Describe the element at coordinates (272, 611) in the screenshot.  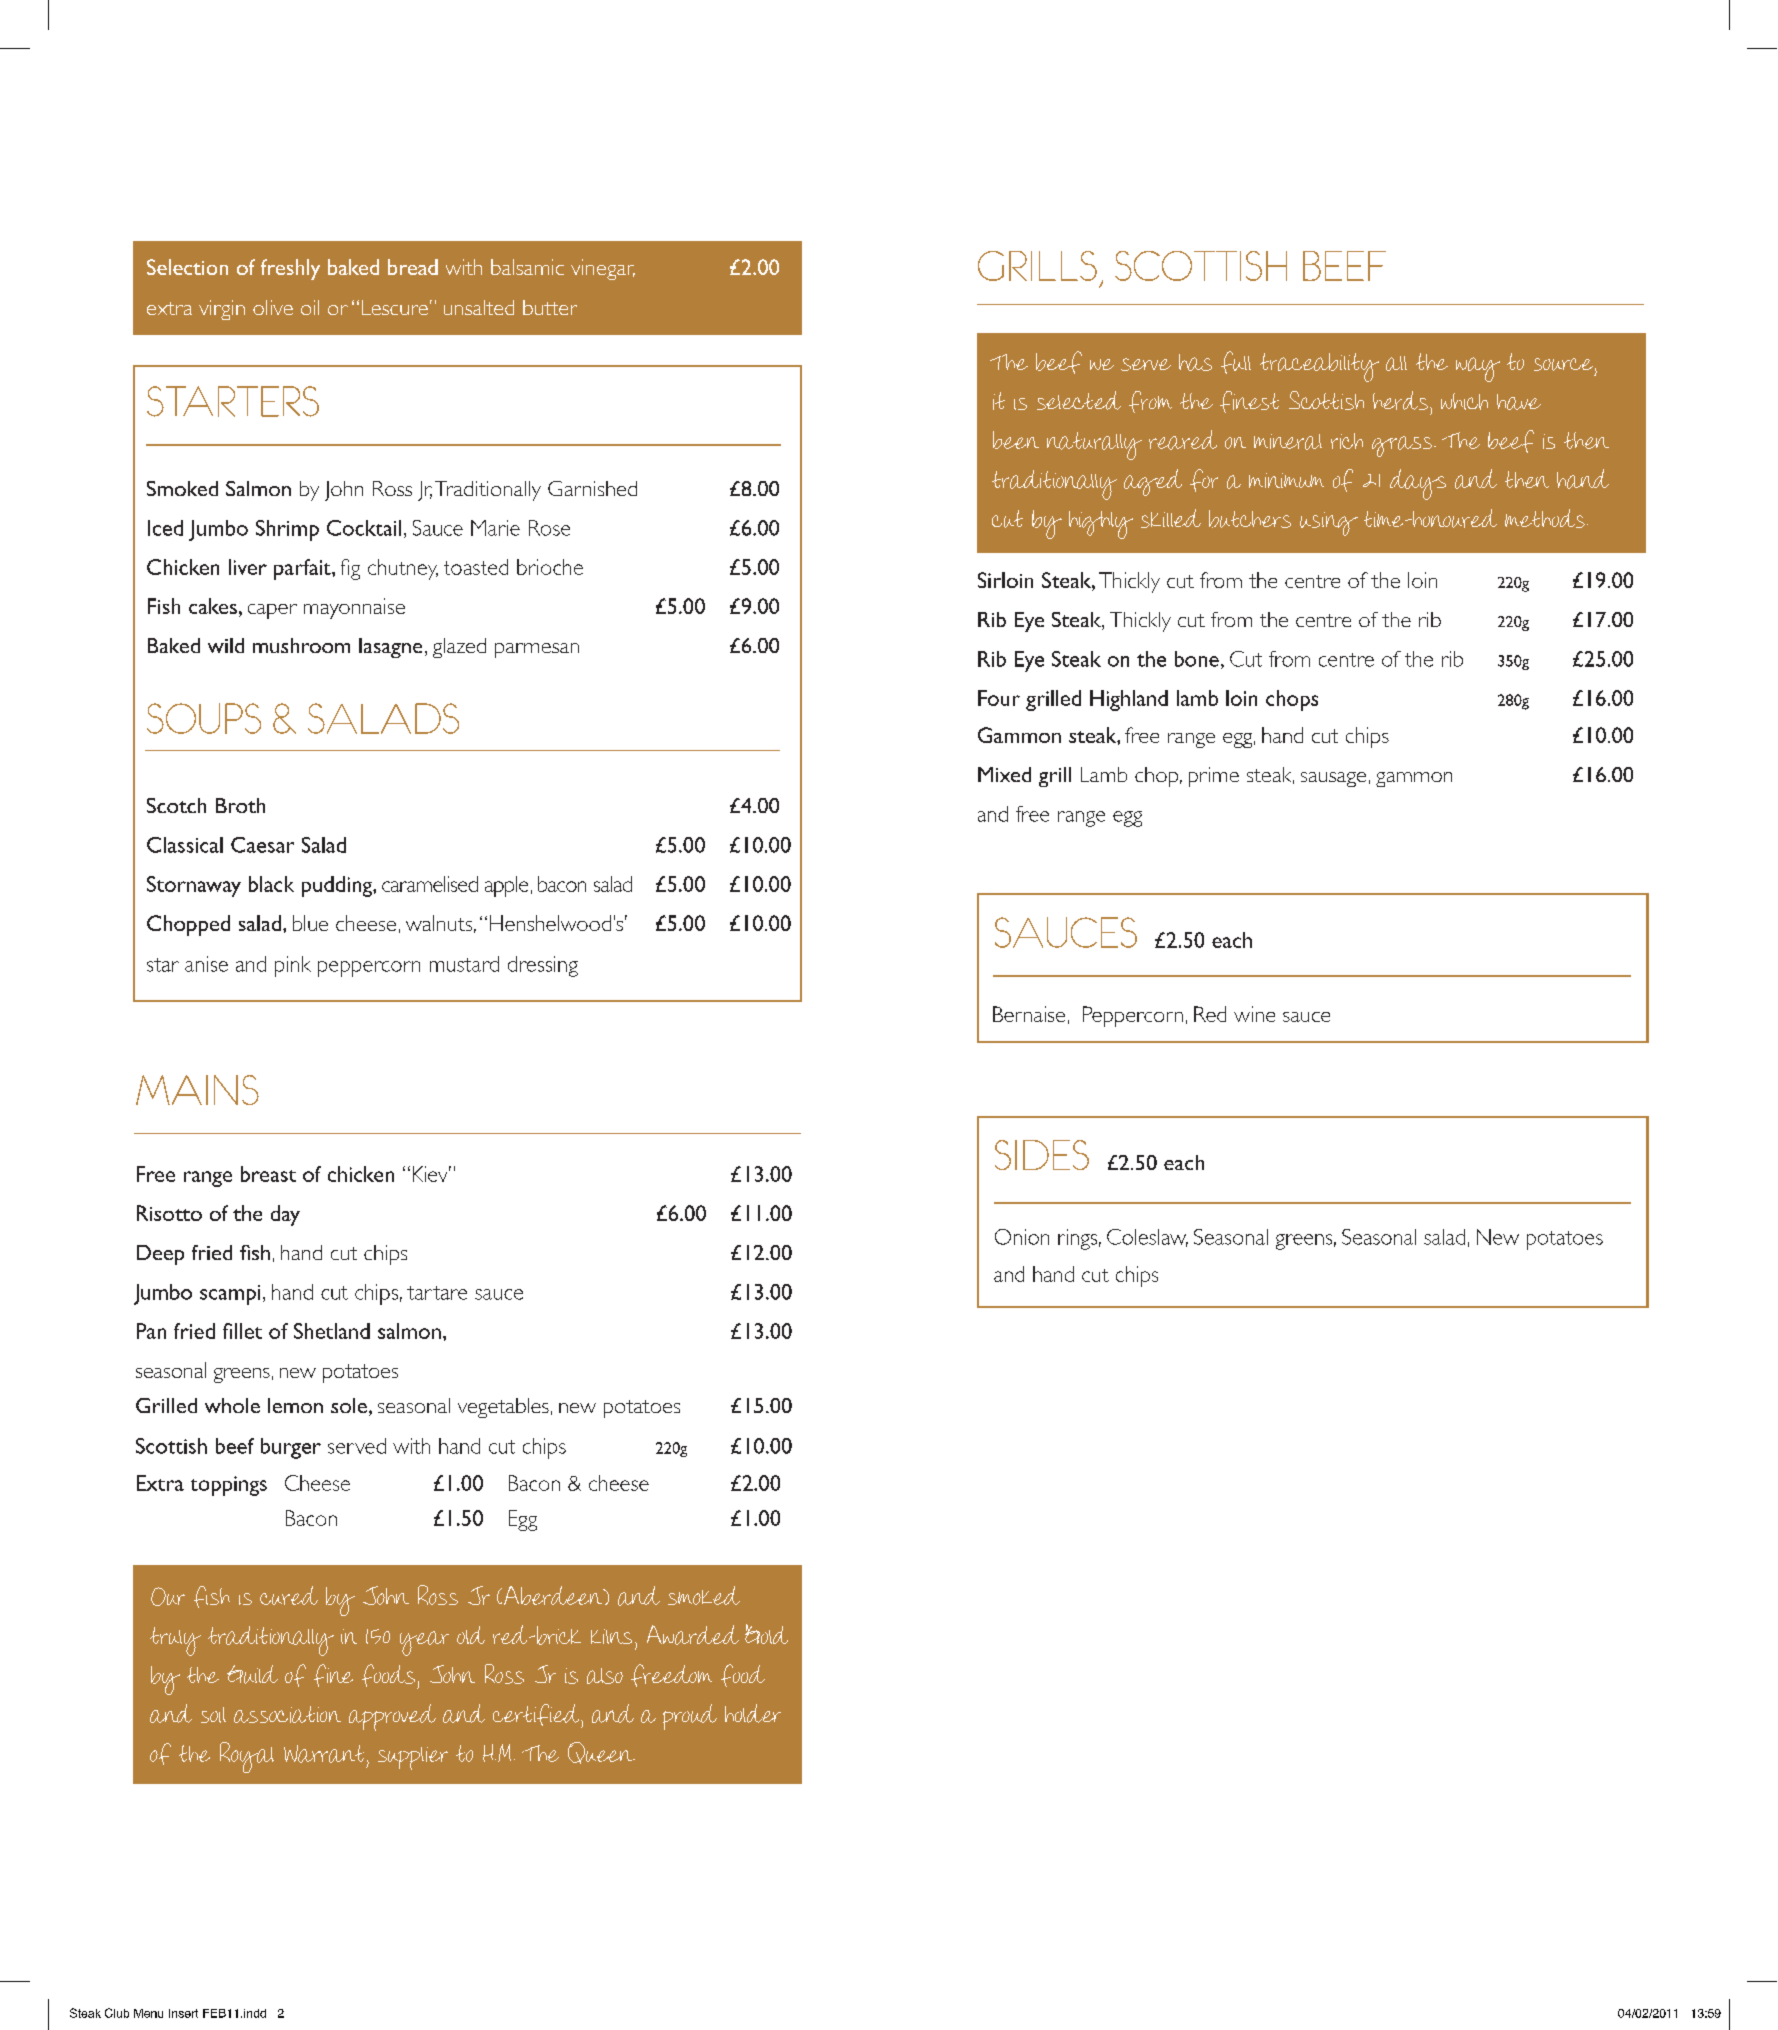
I see `caper` at that location.
